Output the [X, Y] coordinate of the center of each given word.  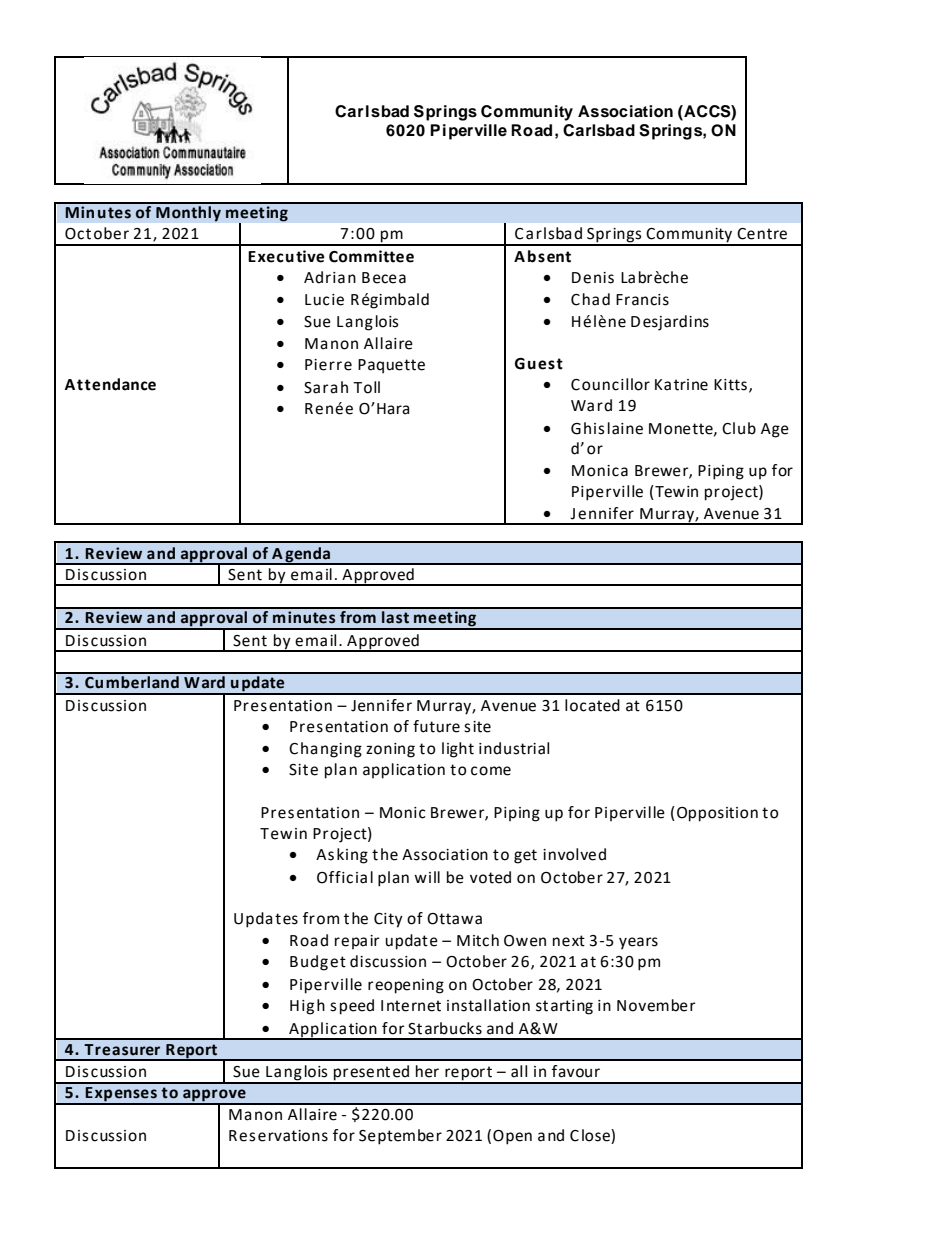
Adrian [330, 277]
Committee [371, 256]
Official [345, 877]
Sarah [326, 387]
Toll [366, 387]
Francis [642, 300]
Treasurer [122, 1050]
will [427, 877]
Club [739, 428]
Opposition [717, 814]
